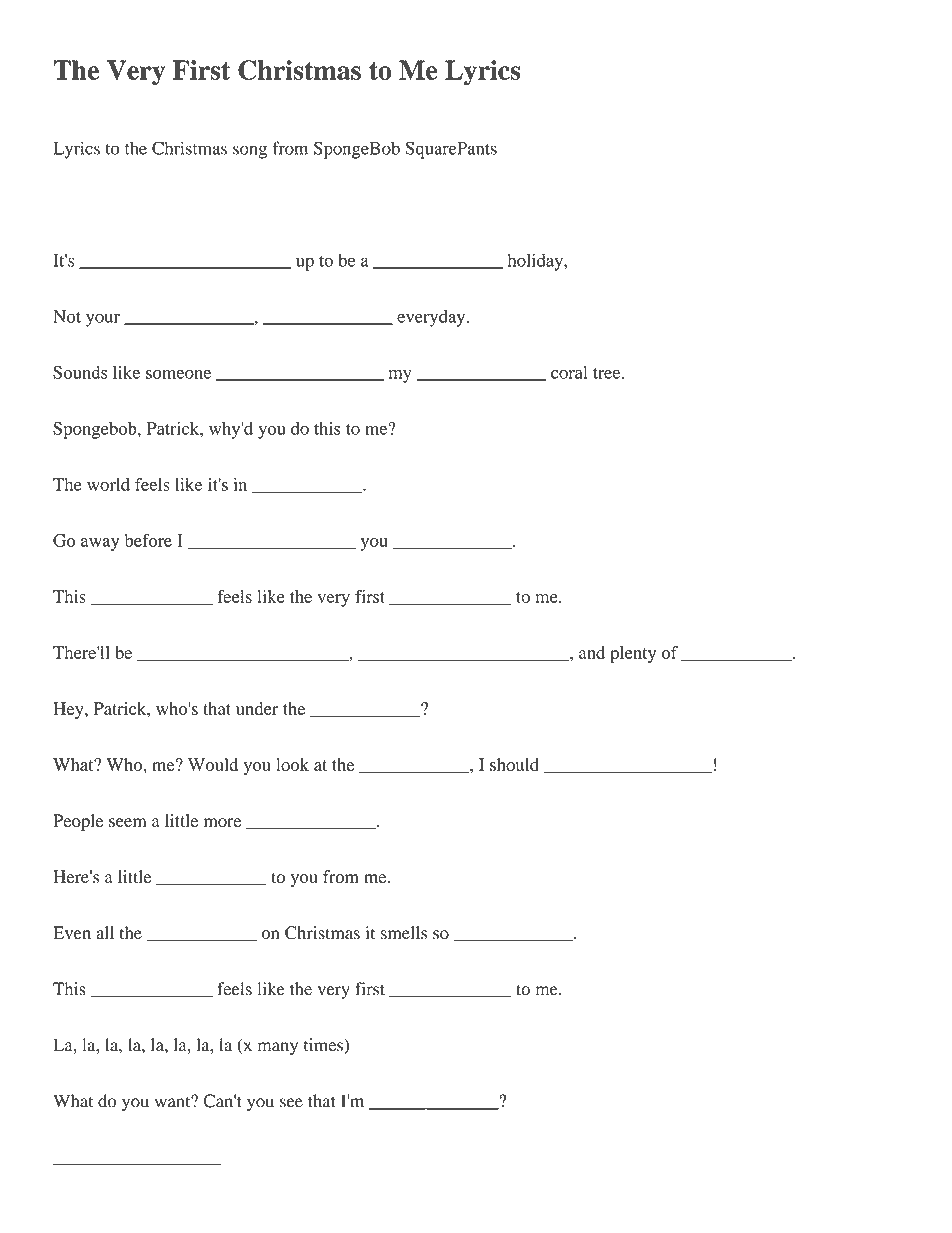 The image size is (952, 1233). Describe the element at coordinates (592, 652) in the screenshot. I see `and` at that location.
